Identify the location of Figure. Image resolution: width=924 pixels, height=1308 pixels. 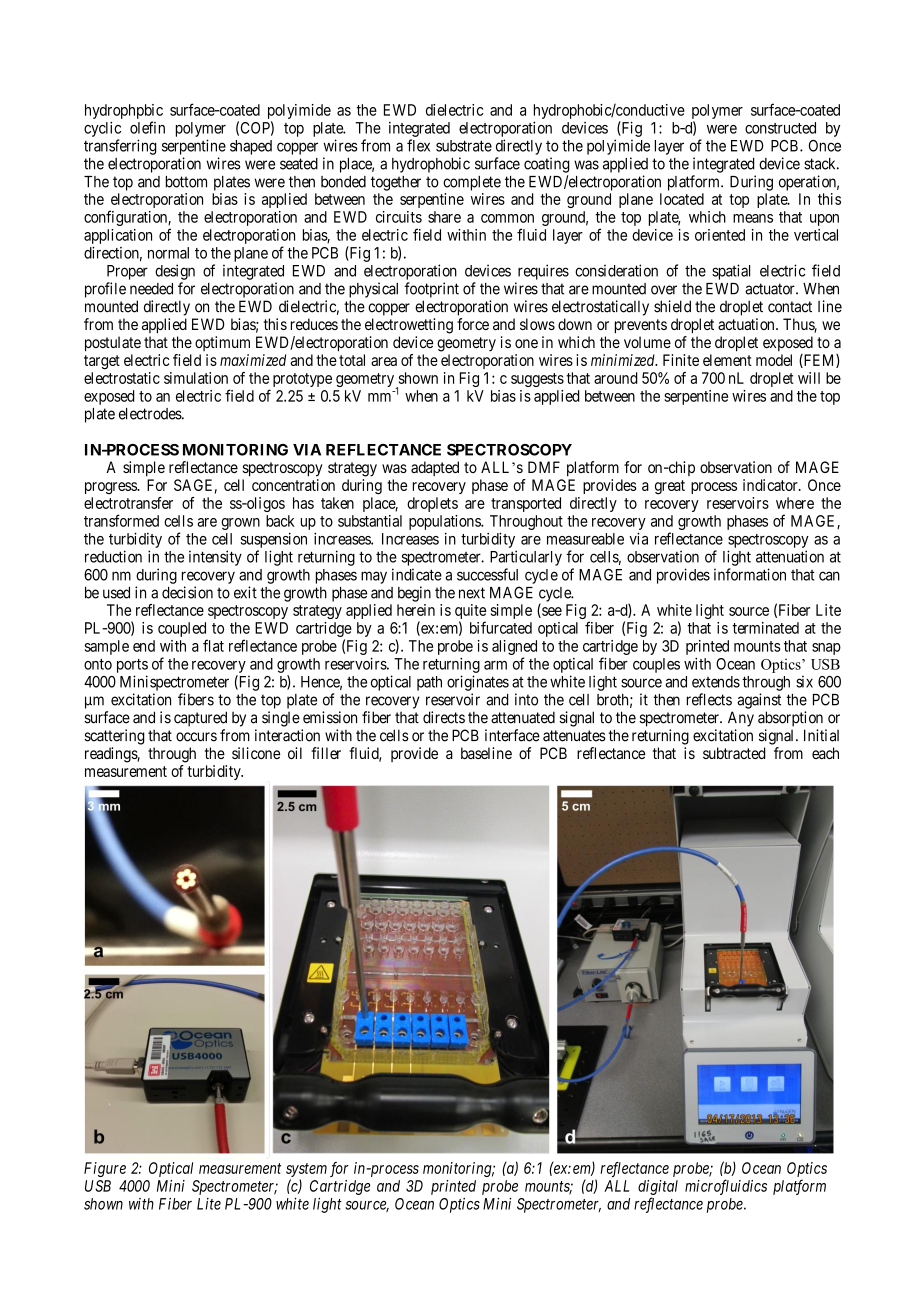
(105, 1169).
